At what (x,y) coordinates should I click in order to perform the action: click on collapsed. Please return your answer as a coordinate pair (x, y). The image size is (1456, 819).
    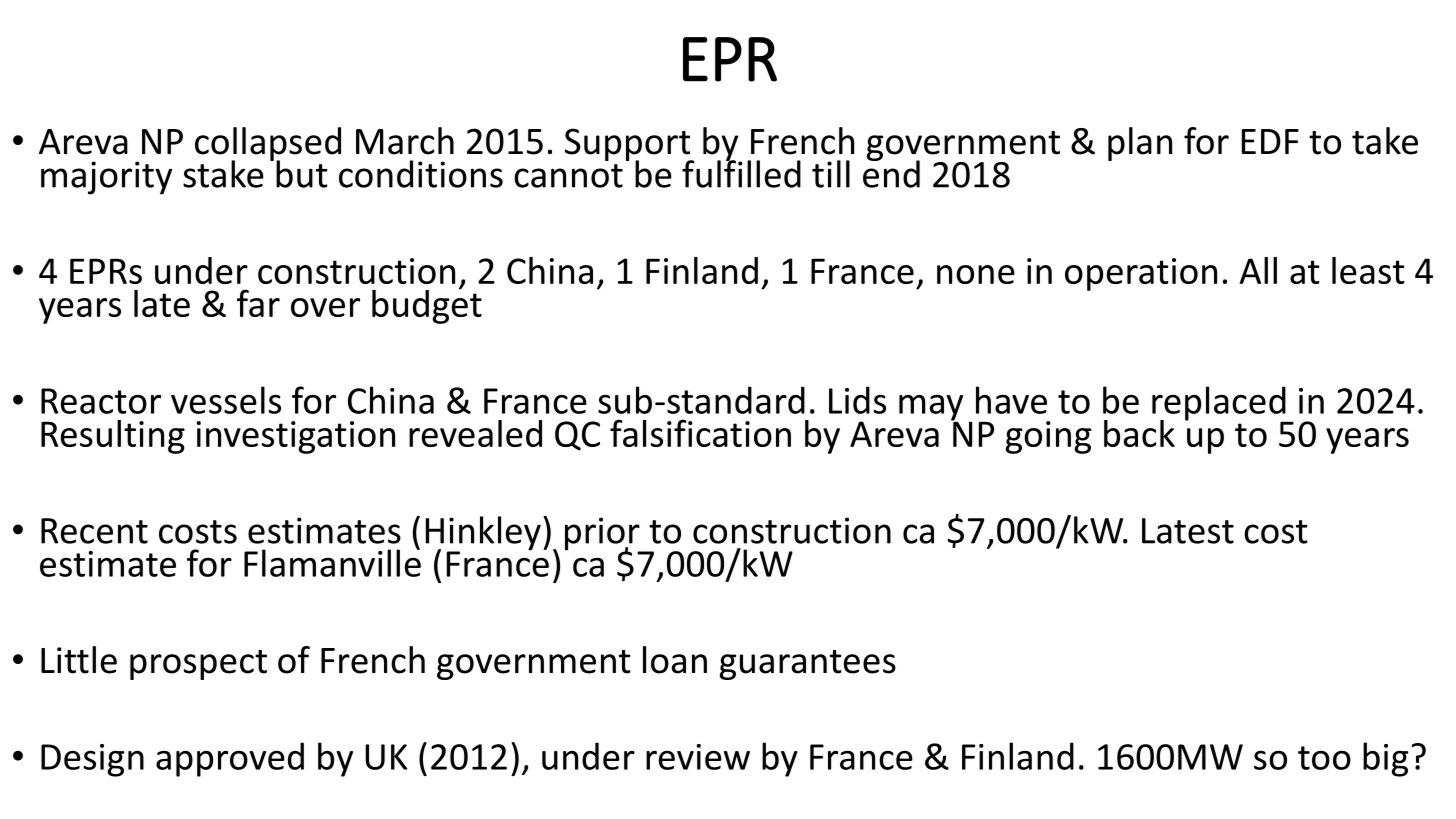
    Looking at the image, I should click on (268, 145).
